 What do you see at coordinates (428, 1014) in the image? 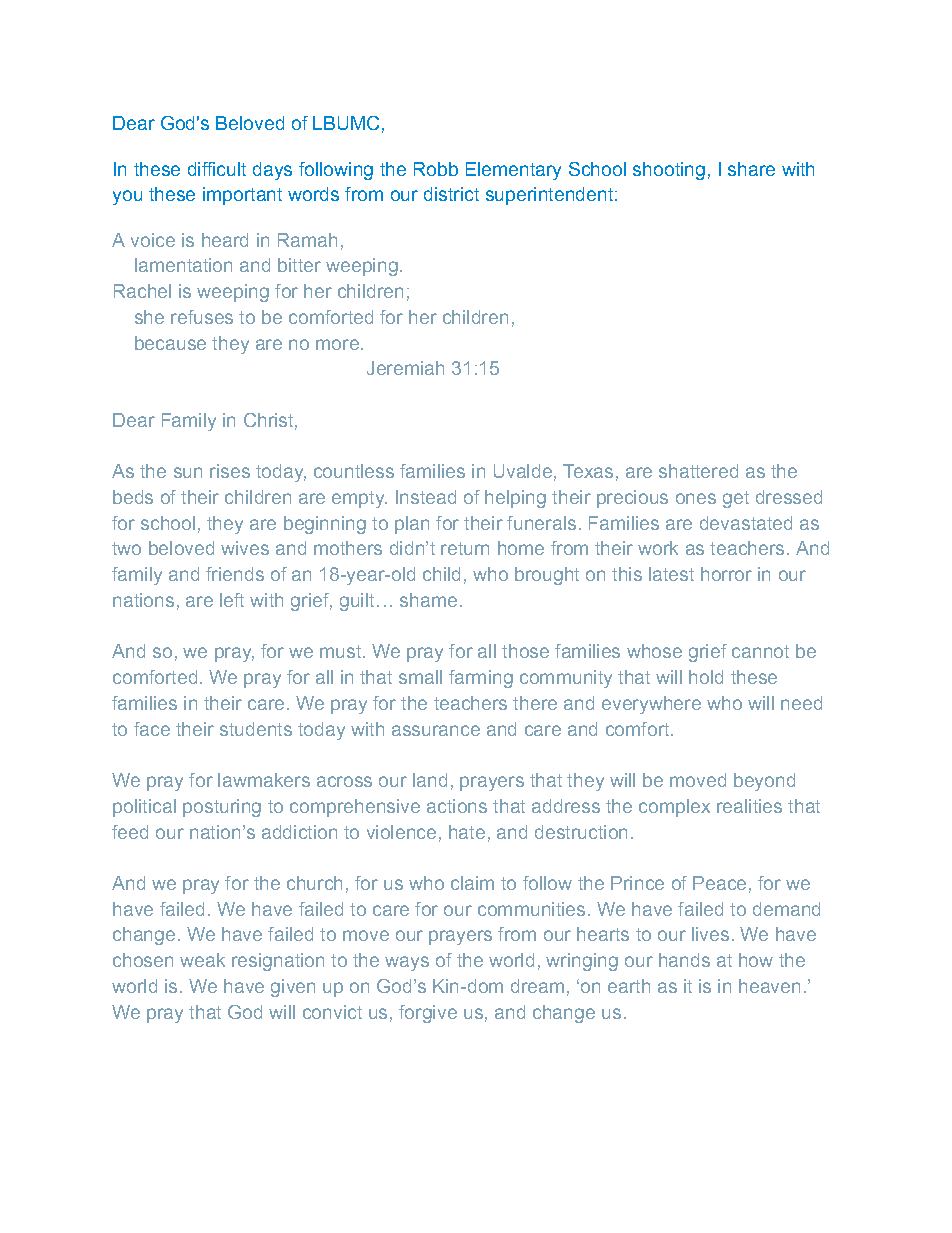
I see `forgive` at bounding box center [428, 1014].
